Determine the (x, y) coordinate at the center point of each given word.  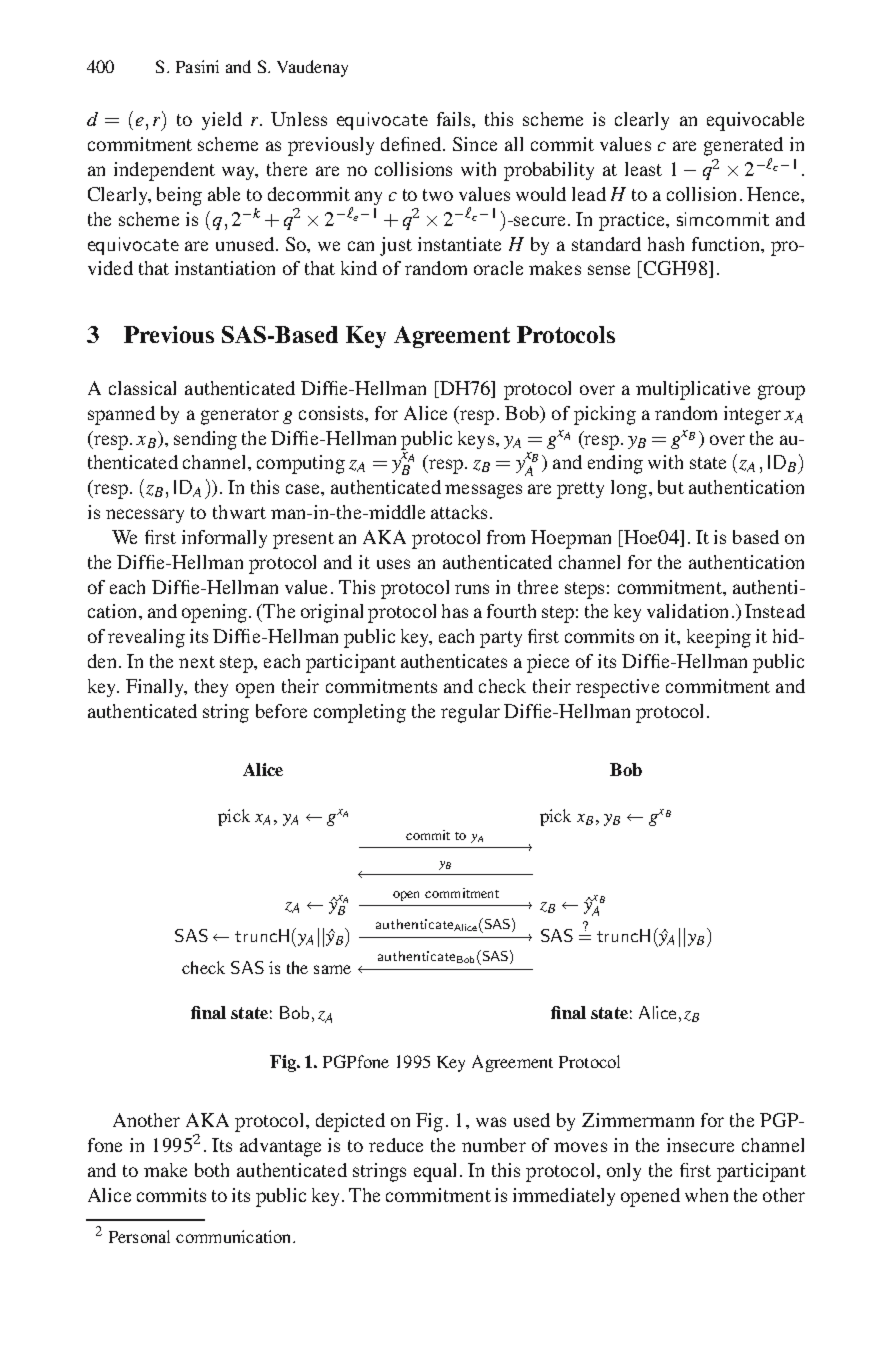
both (212, 1170)
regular (470, 713)
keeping (719, 638)
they (211, 688)
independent (164, 171)
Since (475, 144)
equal (435, 1172)
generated (743, 146)
